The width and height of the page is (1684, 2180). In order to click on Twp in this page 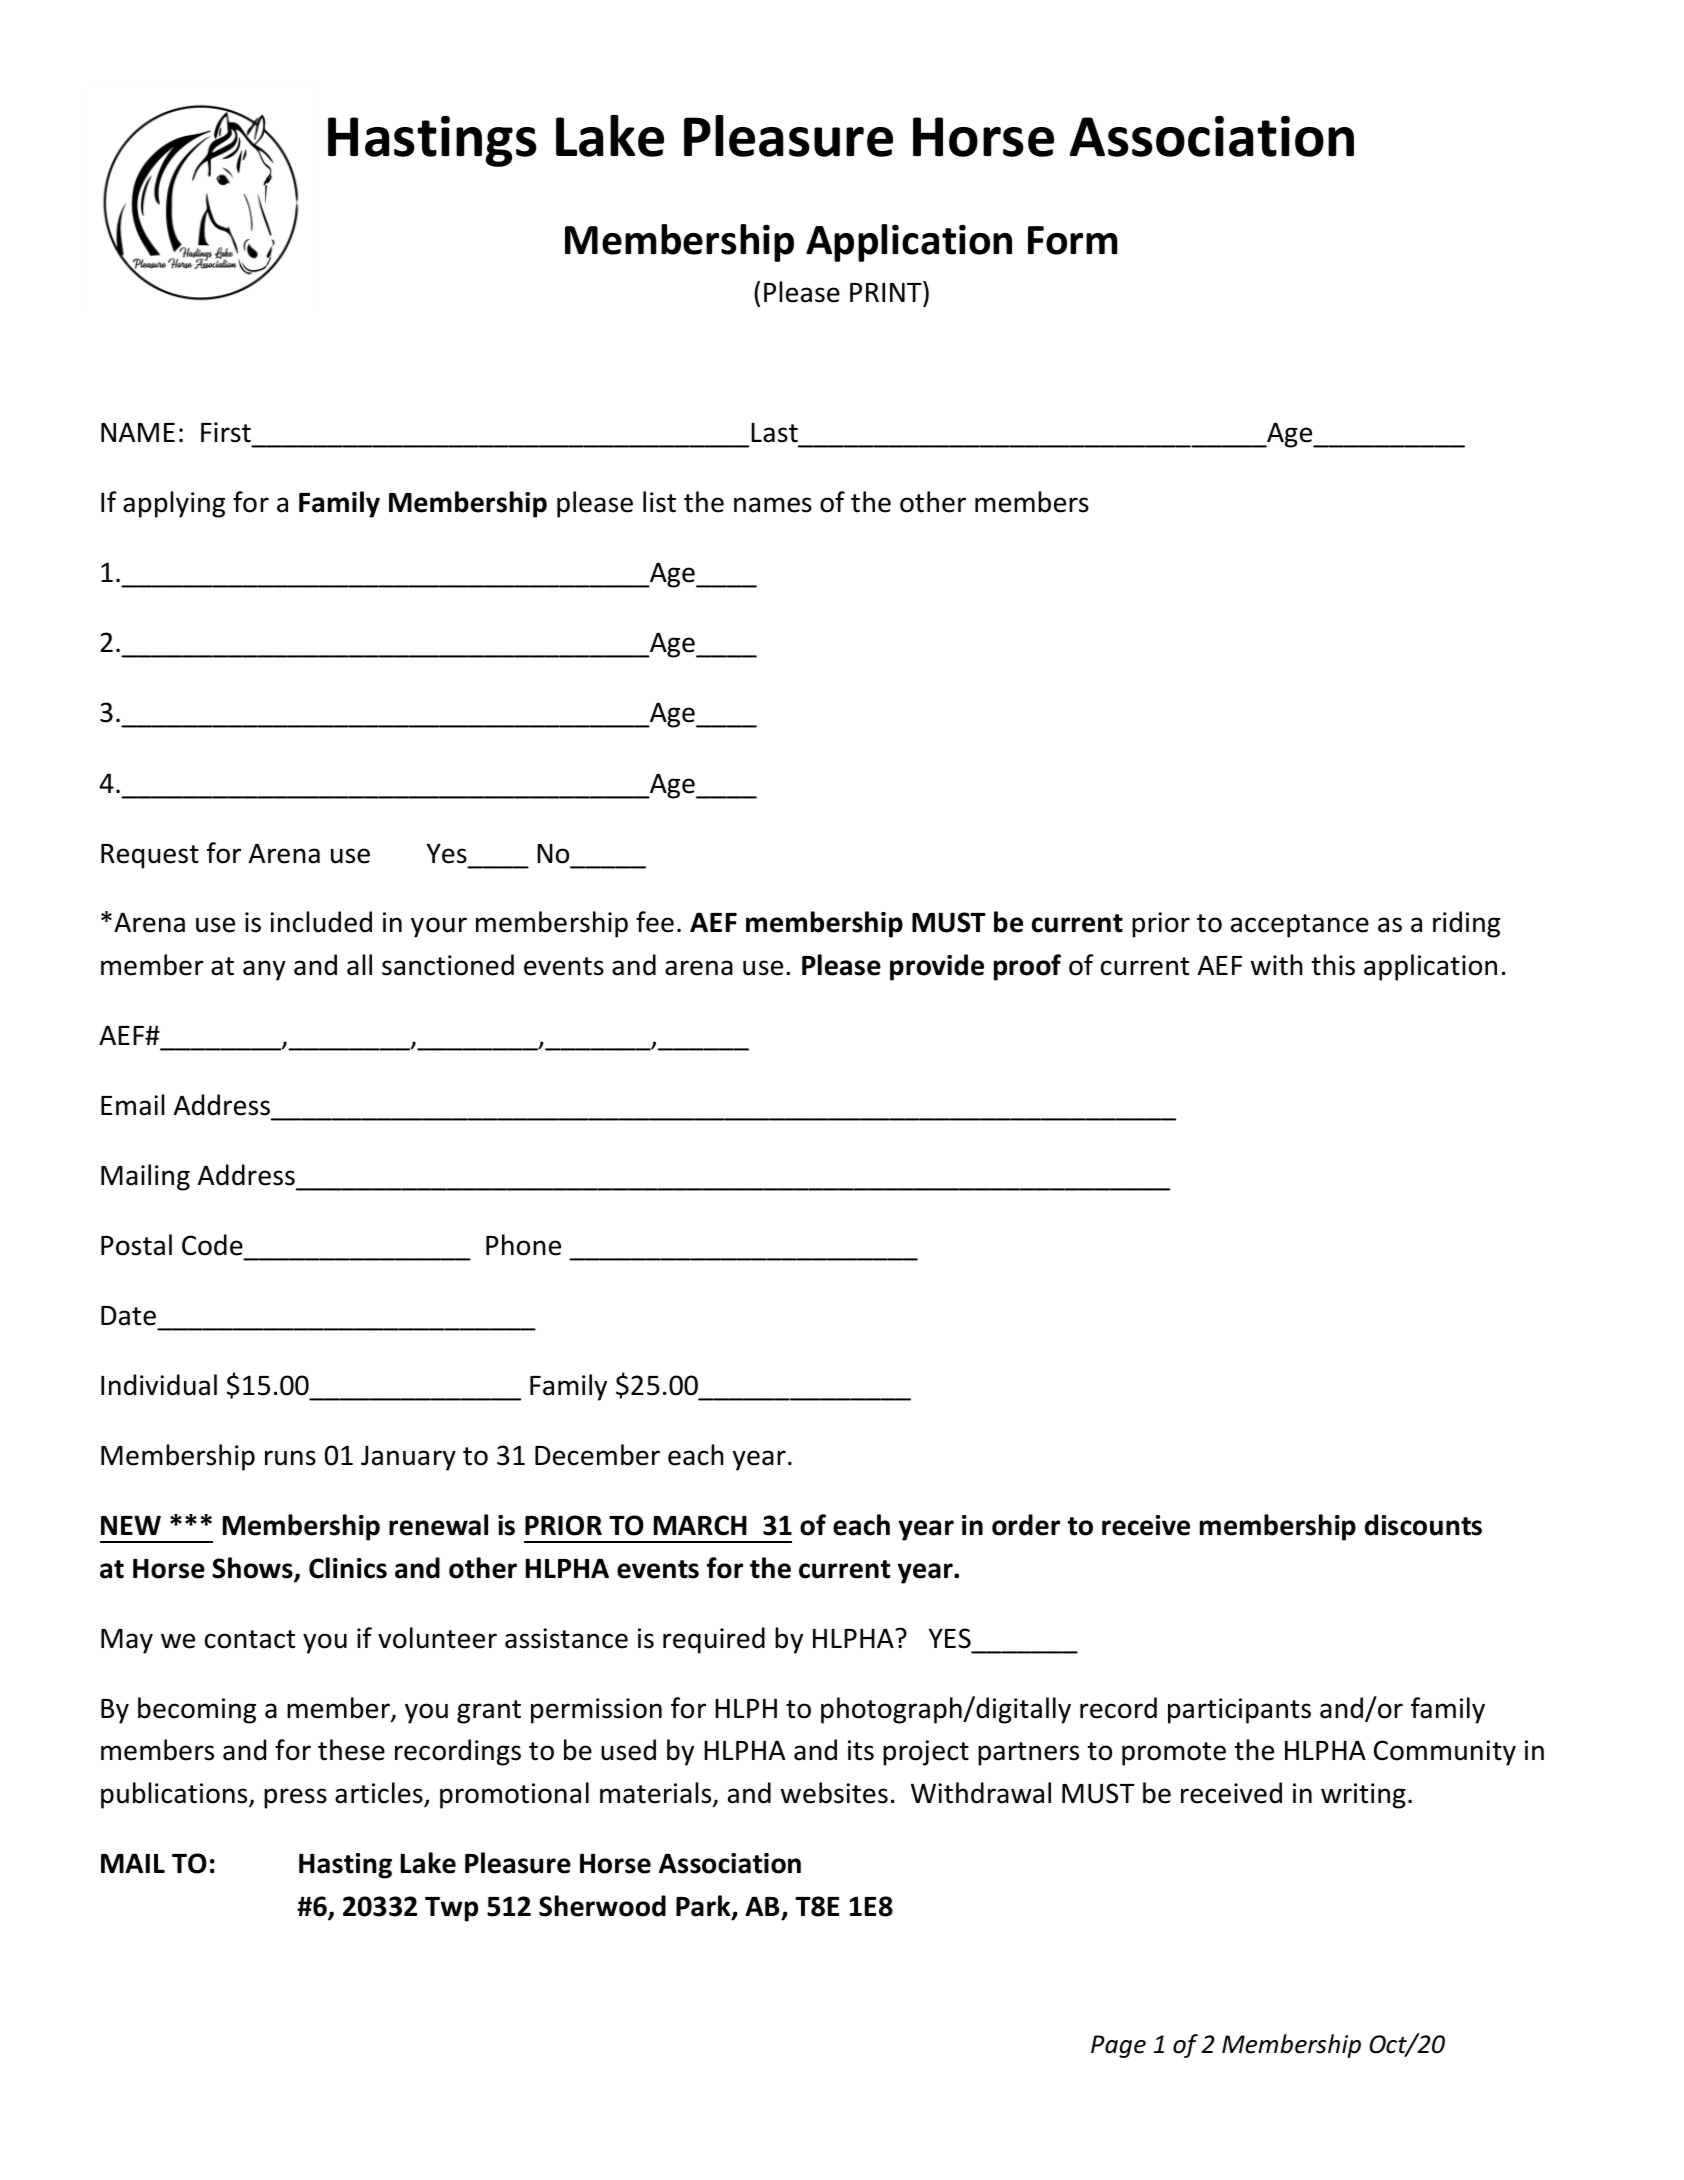, I will do `click(451, 1909)`.
